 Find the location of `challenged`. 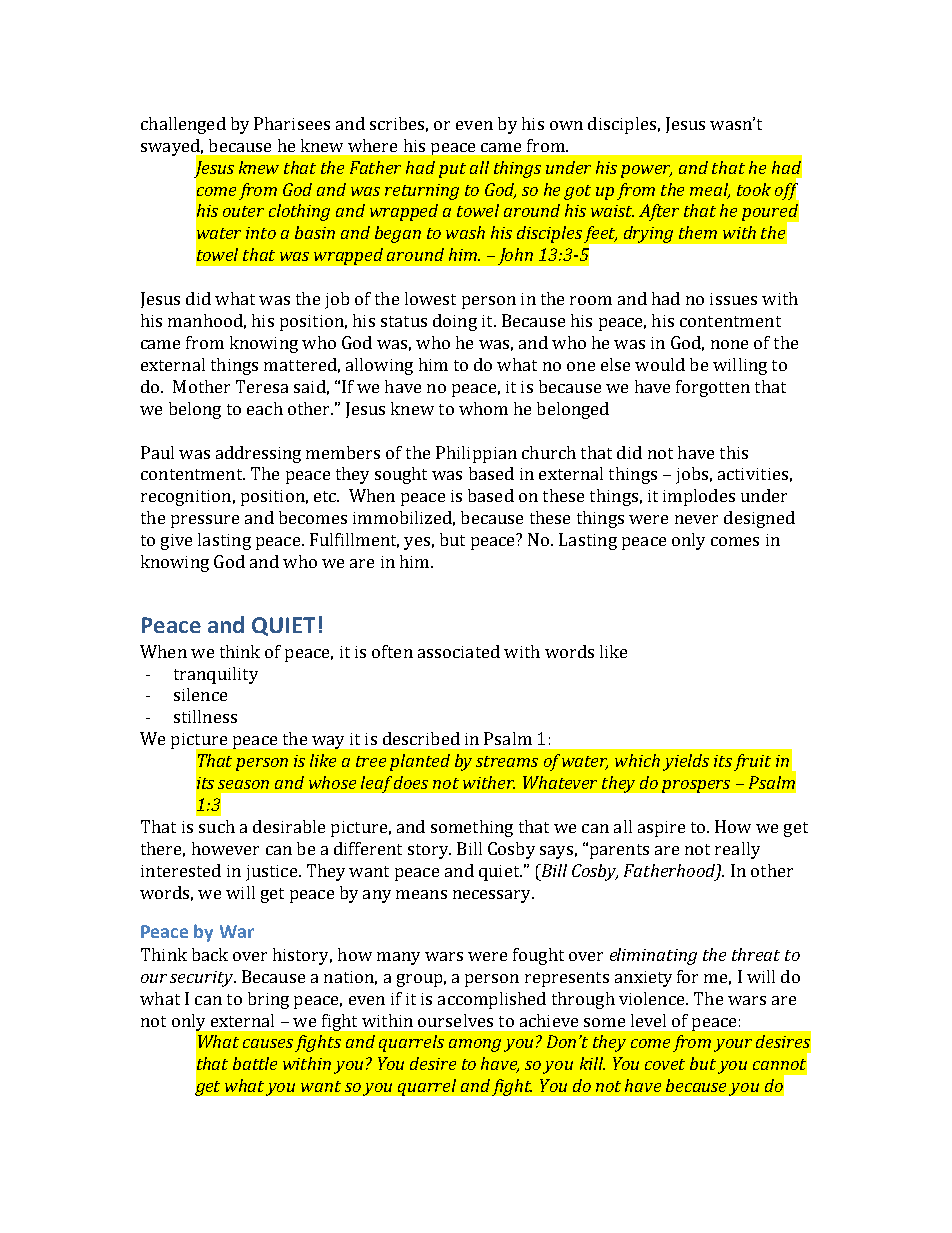

challenged is located at coordinates (183, 125).
